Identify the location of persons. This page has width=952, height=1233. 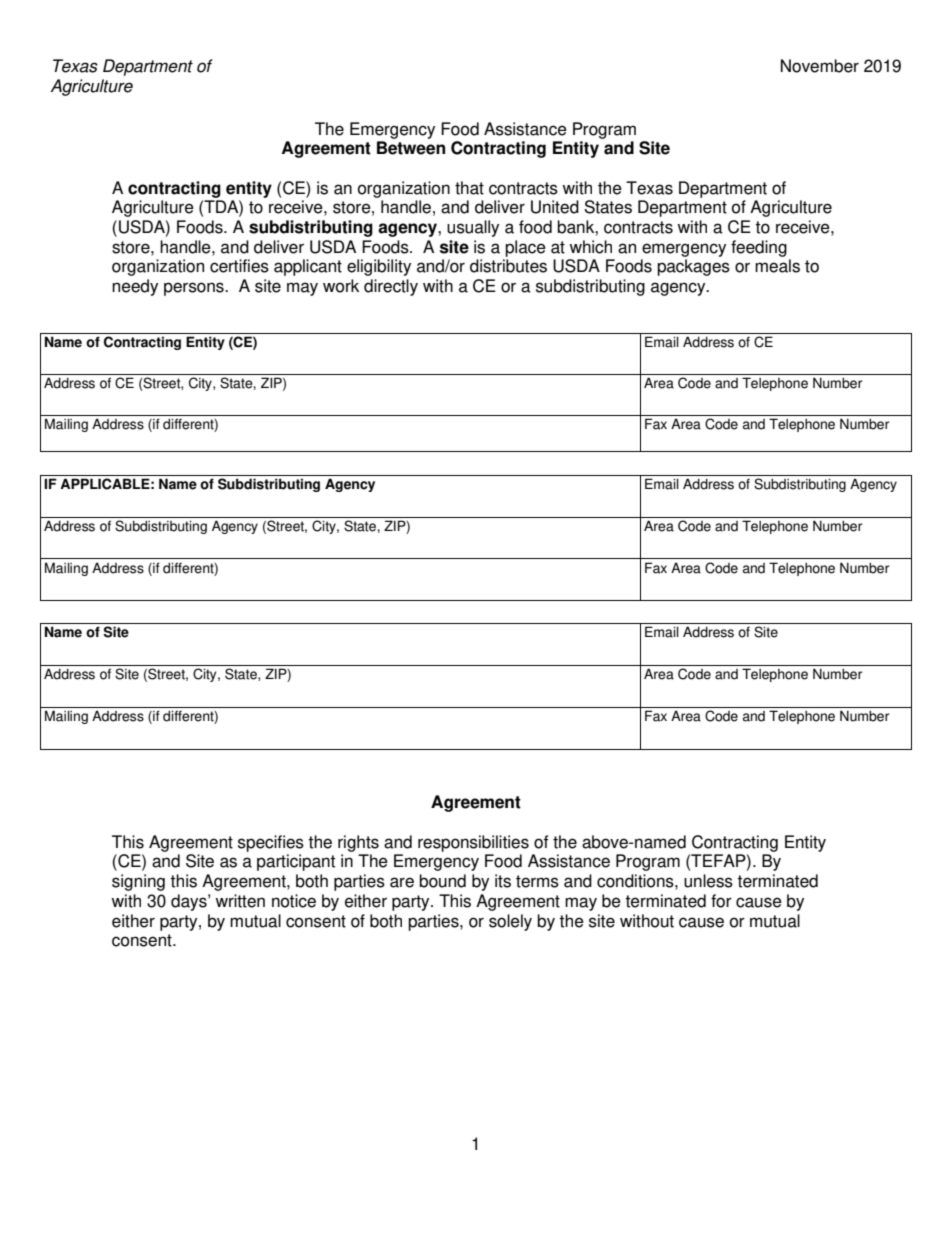
(195, 289).
